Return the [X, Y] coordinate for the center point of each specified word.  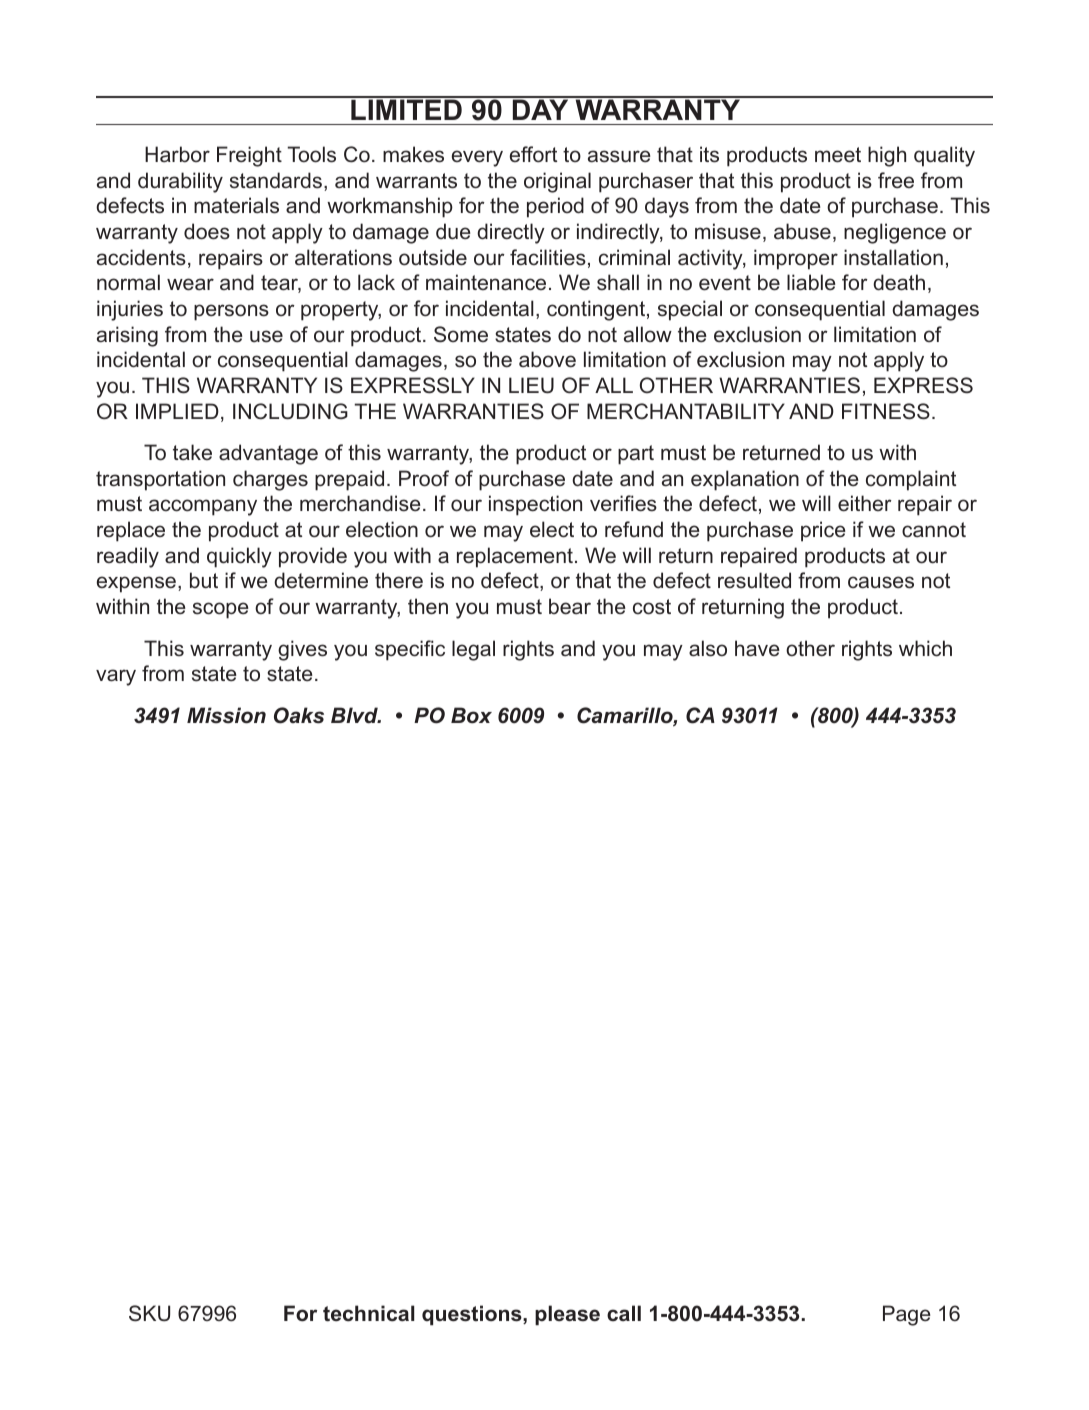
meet [838, 155]
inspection [535, 505]
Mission [226, 715]
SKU [149, 1313]
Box [471, 715]
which [925, 648]
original [557, 182]
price [823, 531]
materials [236, 205]
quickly [239, 557]
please [567, 1315]
